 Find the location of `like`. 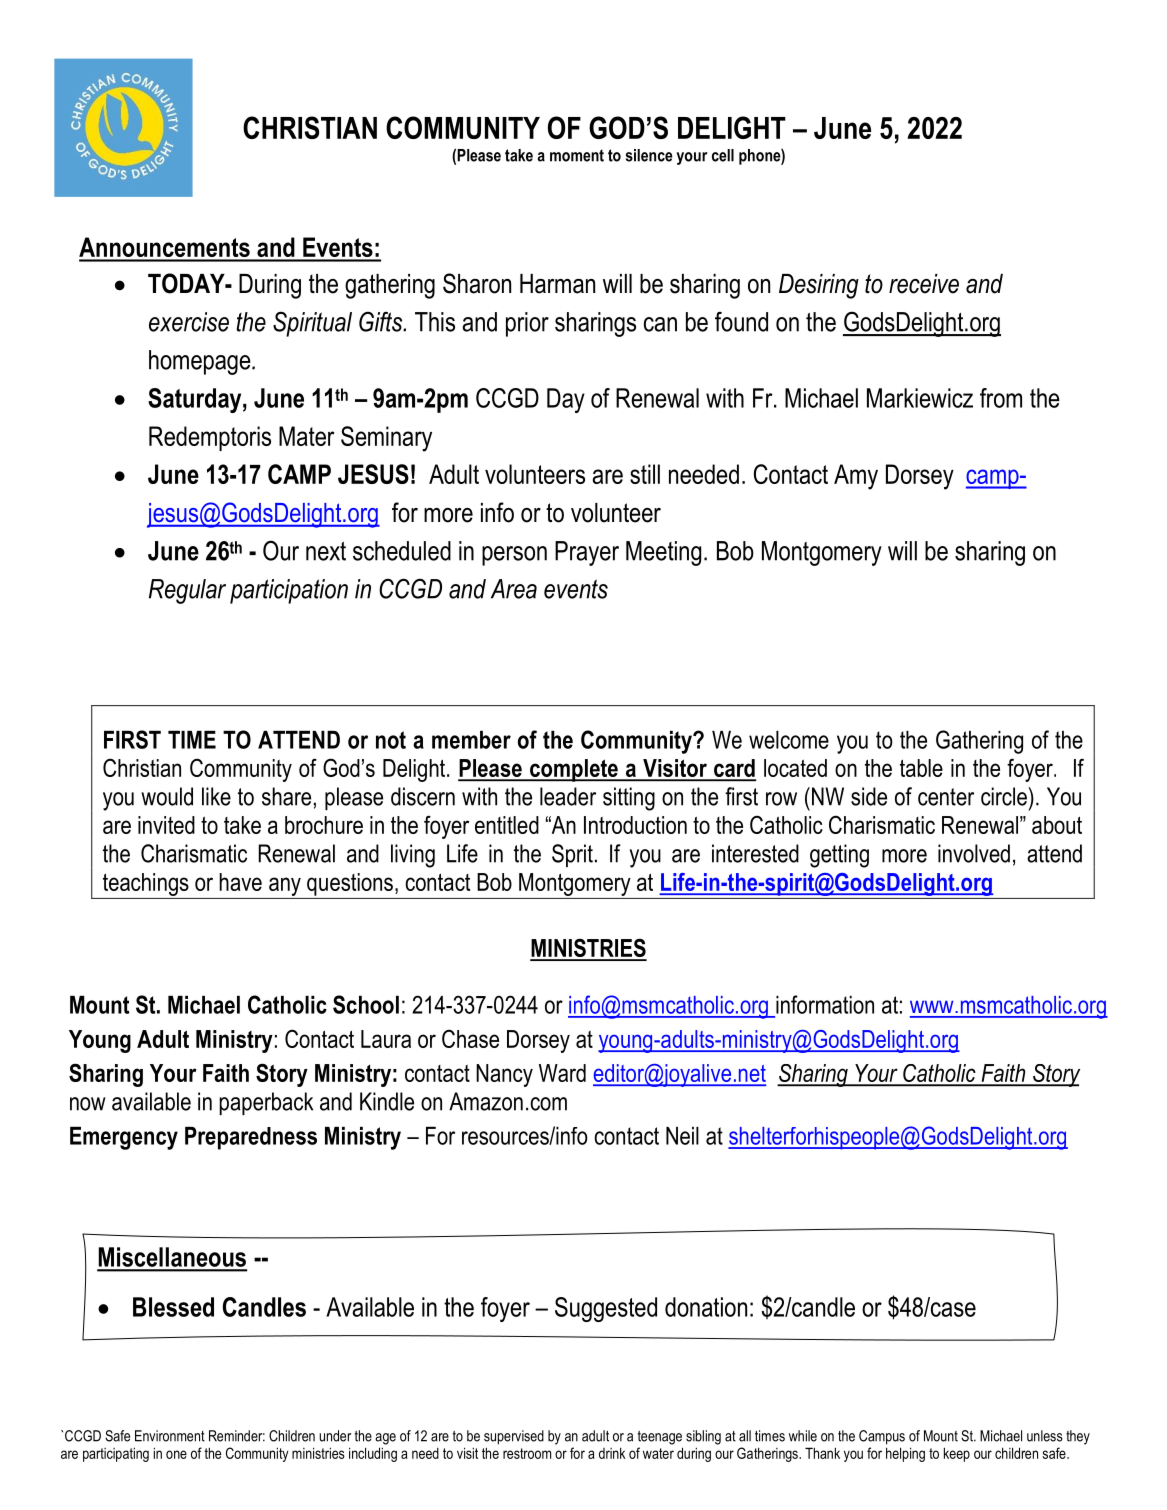

like is located at coordinates (216, 796).
